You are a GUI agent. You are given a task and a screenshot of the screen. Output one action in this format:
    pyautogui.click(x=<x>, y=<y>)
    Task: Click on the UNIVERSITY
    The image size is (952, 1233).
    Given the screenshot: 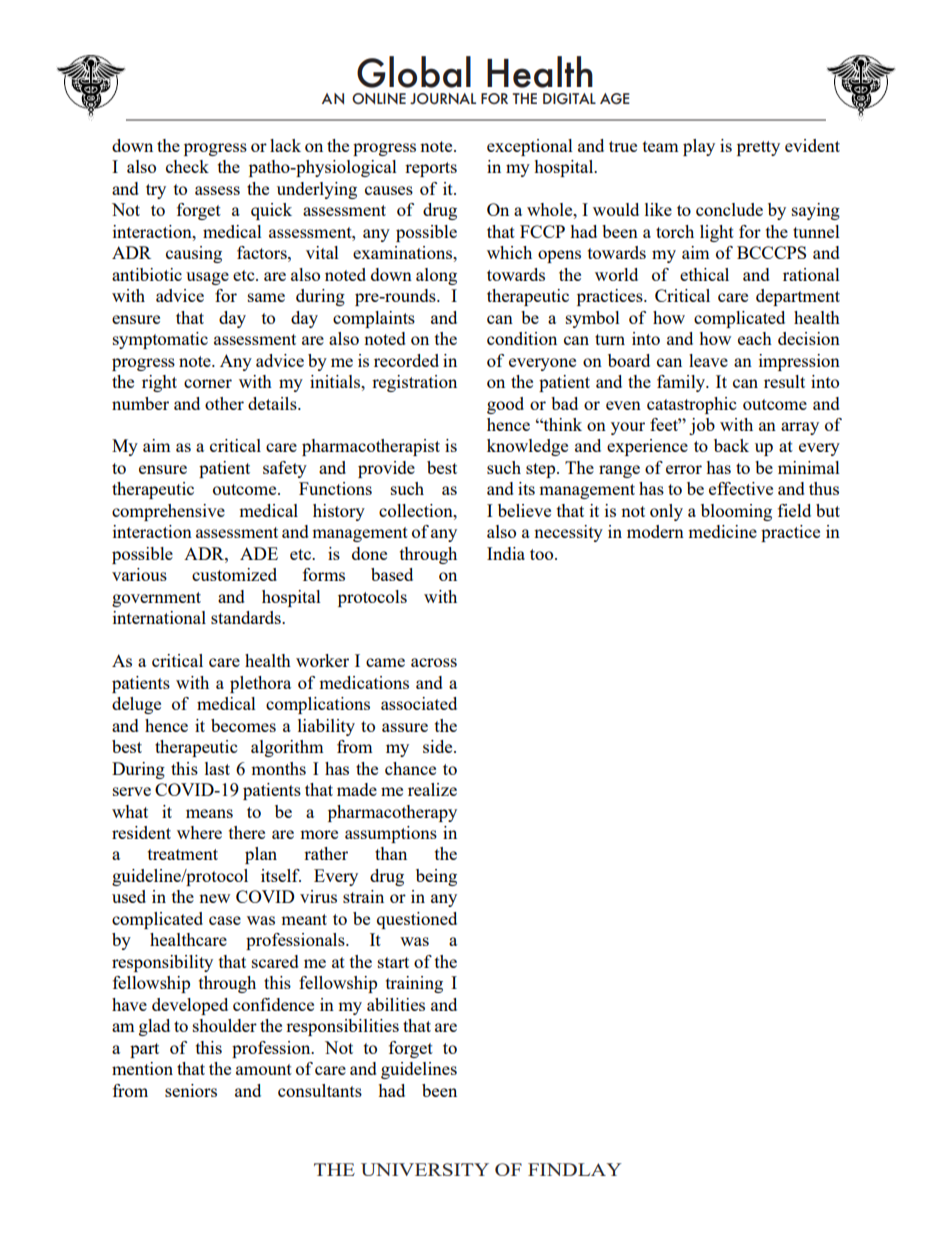 What is the action you would take?
    pyautogui.click(x=425, y=1169)
